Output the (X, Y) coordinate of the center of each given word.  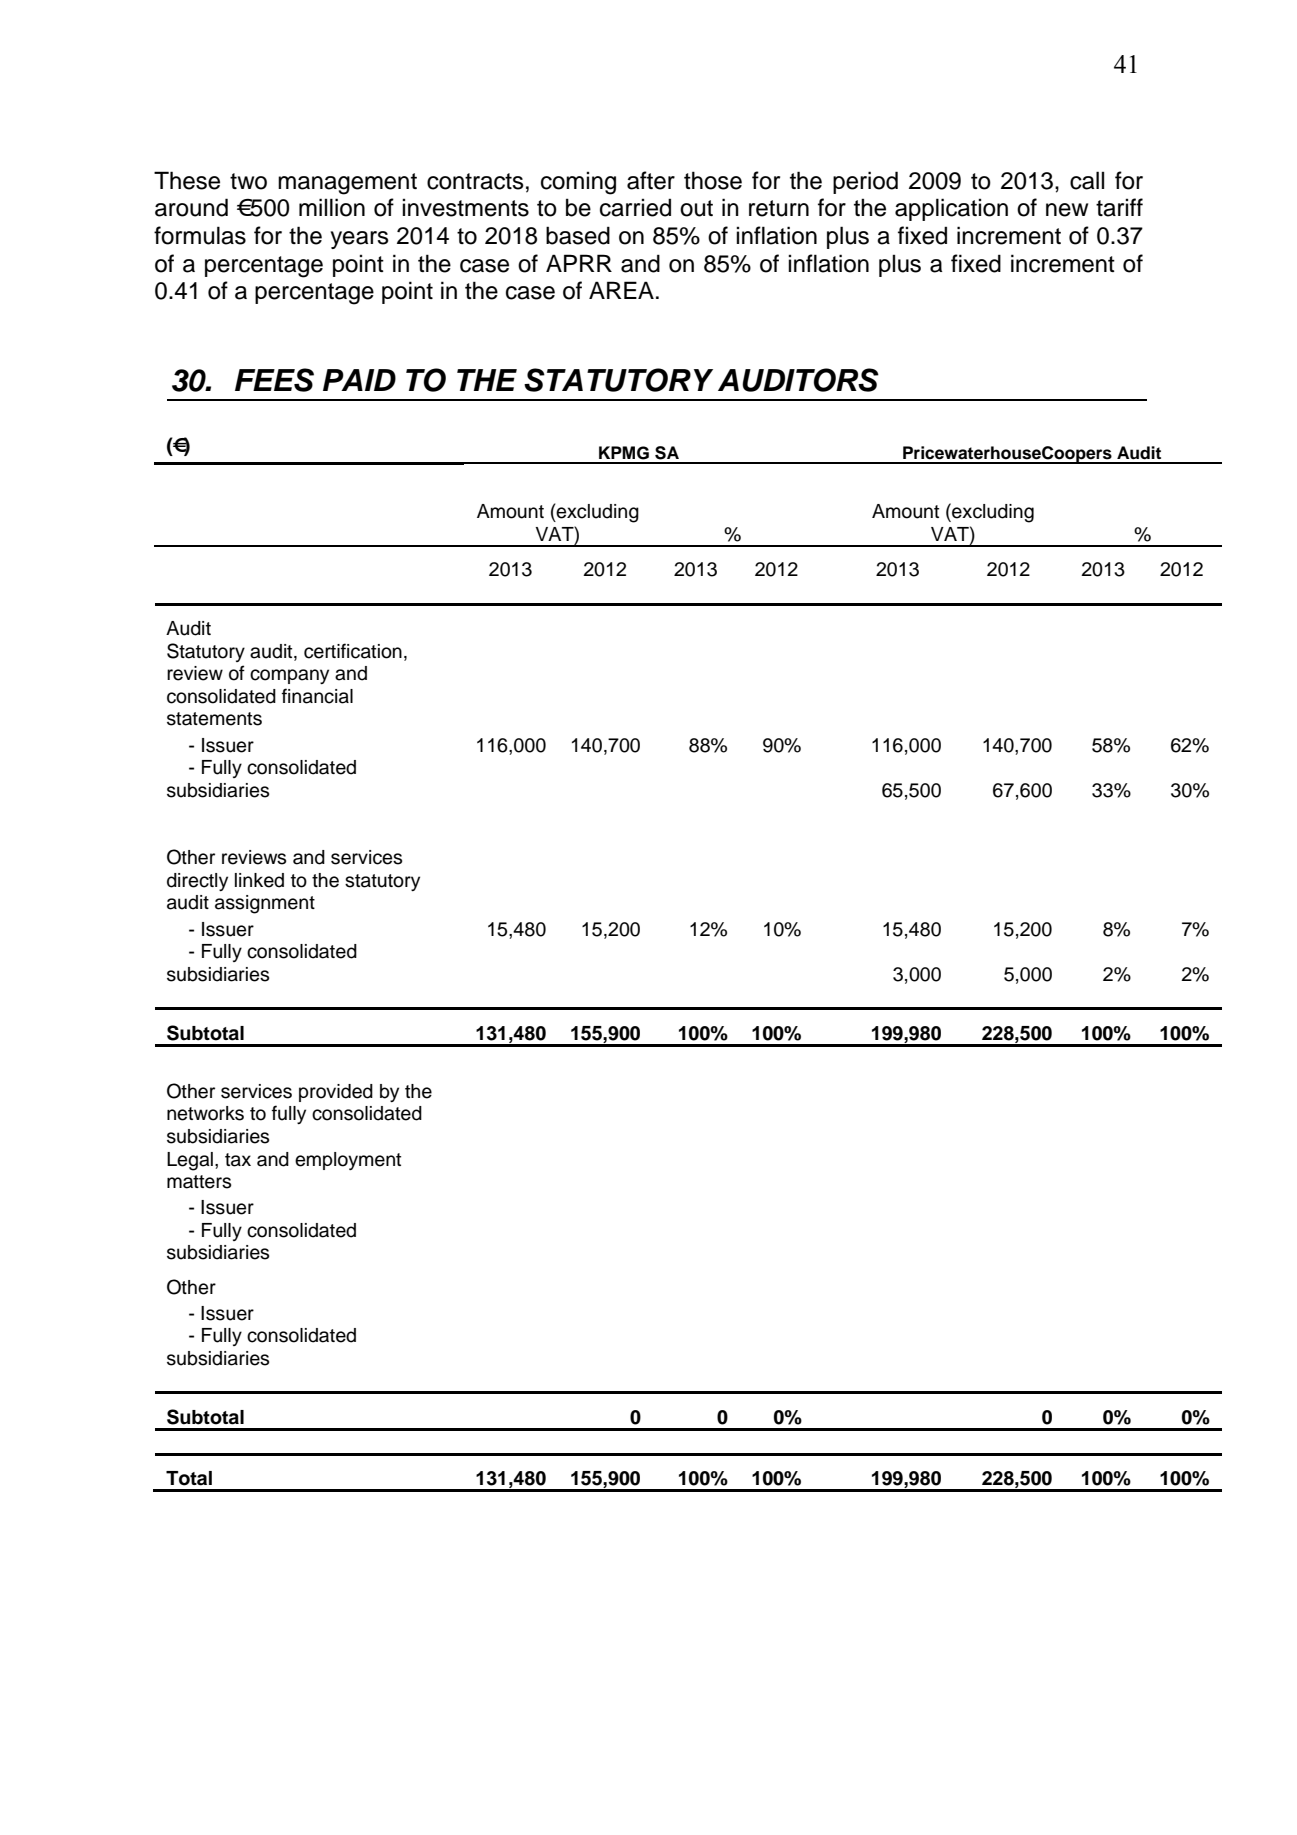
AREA (621, 290)
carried (635, 207)
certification (353, 651)
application (951, 209)
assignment (265, 904)
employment (348, 1161)
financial (317, 696)
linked (259, 880)
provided (336, 1093)
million (332, 207)
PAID (359, 380)
